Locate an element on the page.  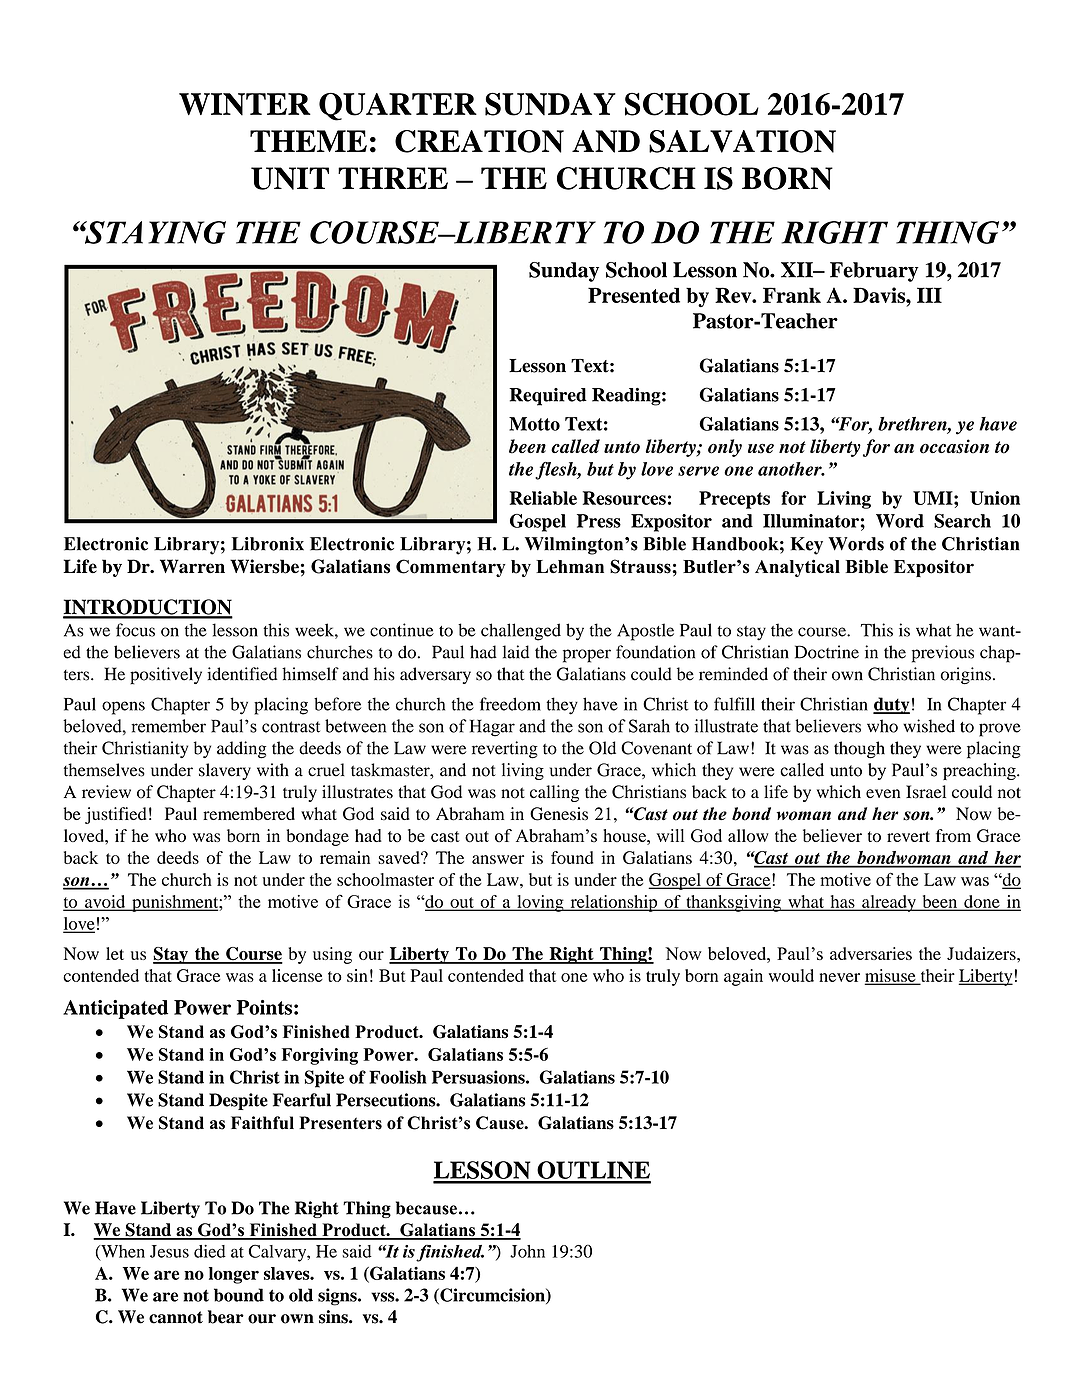
Reliable is located at coordinates (543, 498).
